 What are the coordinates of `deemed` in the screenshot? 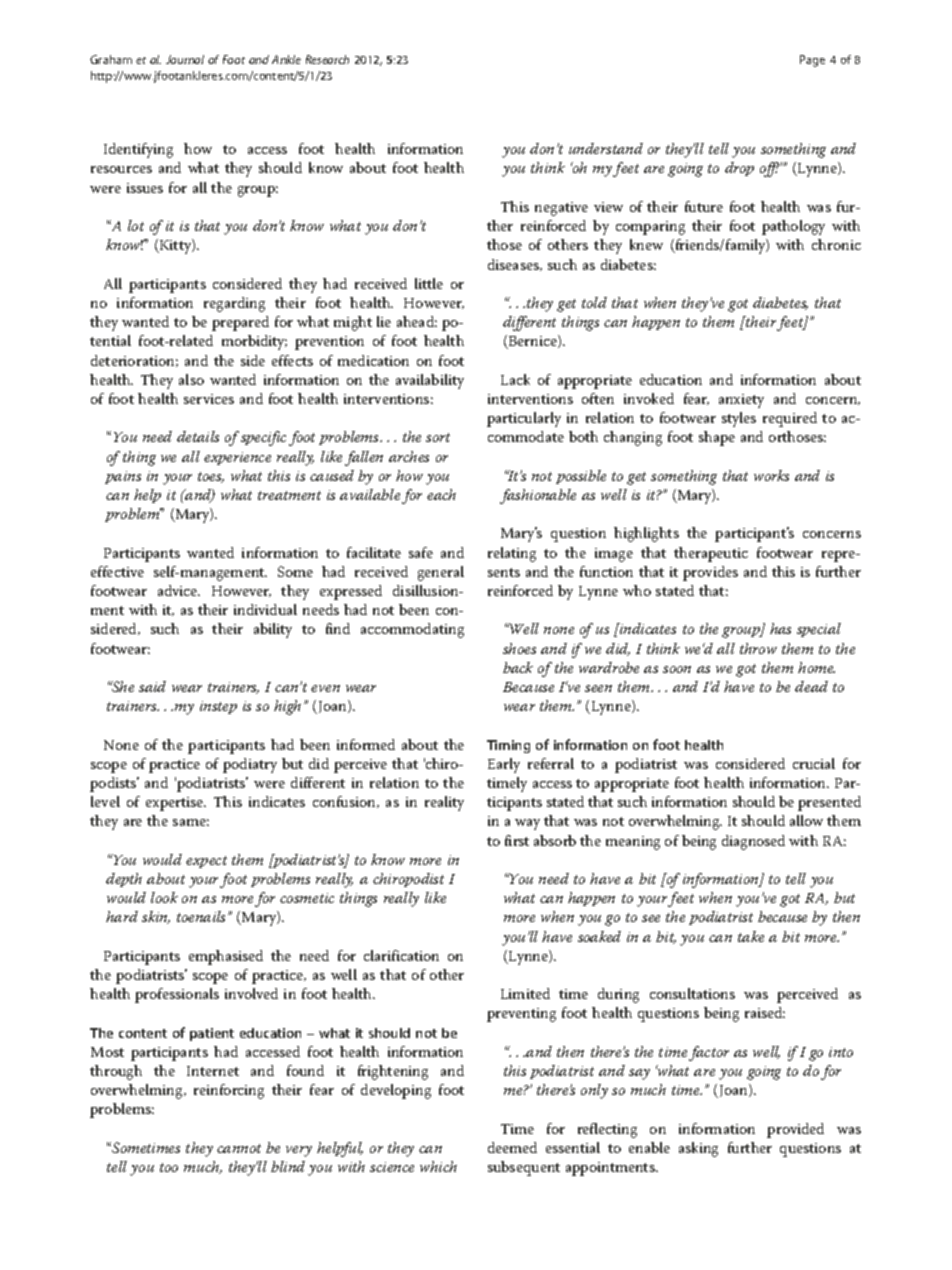 It's located at (512, 1147).
